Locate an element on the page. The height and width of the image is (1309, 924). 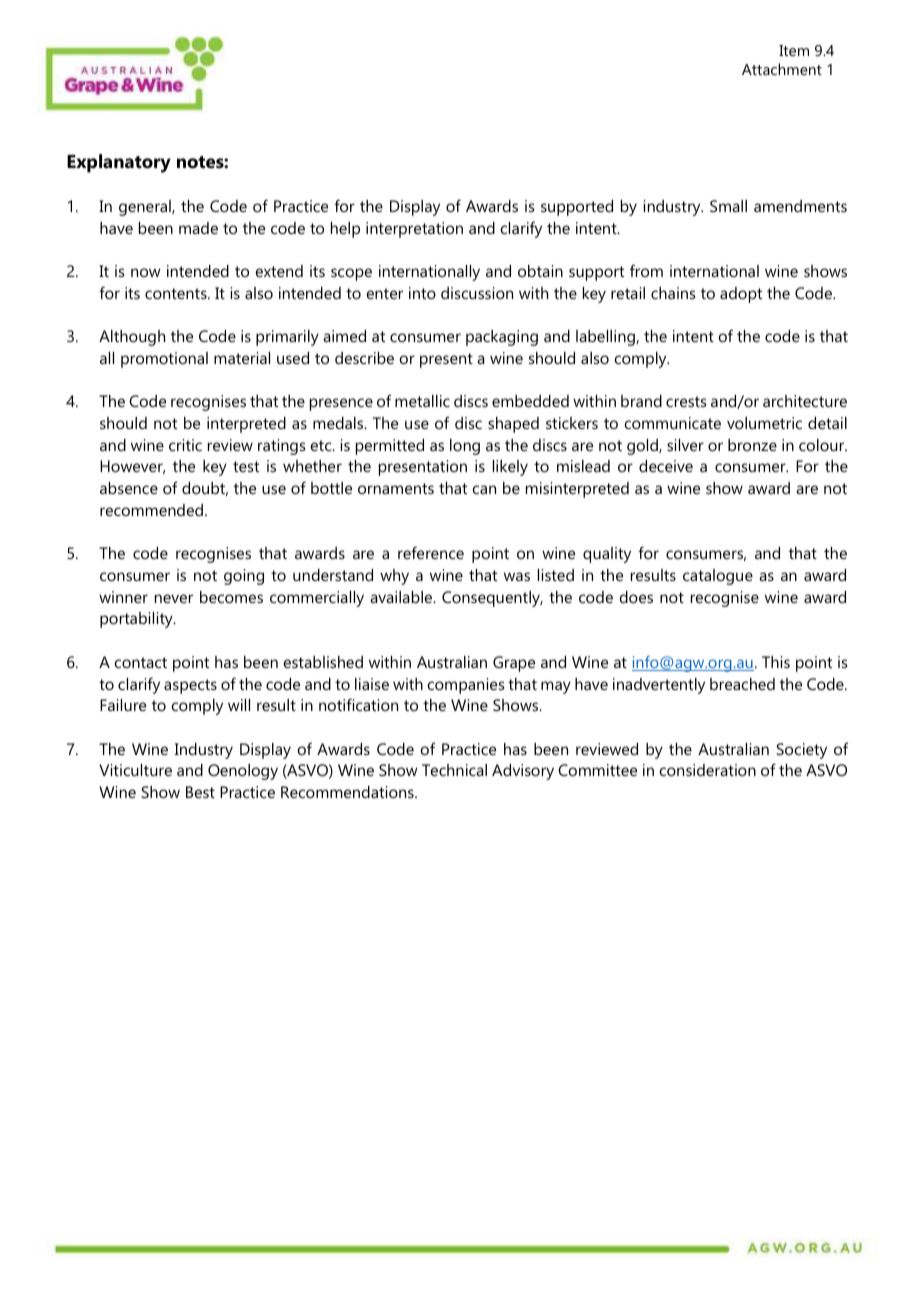
reference is located at coordinates (431, 552).
